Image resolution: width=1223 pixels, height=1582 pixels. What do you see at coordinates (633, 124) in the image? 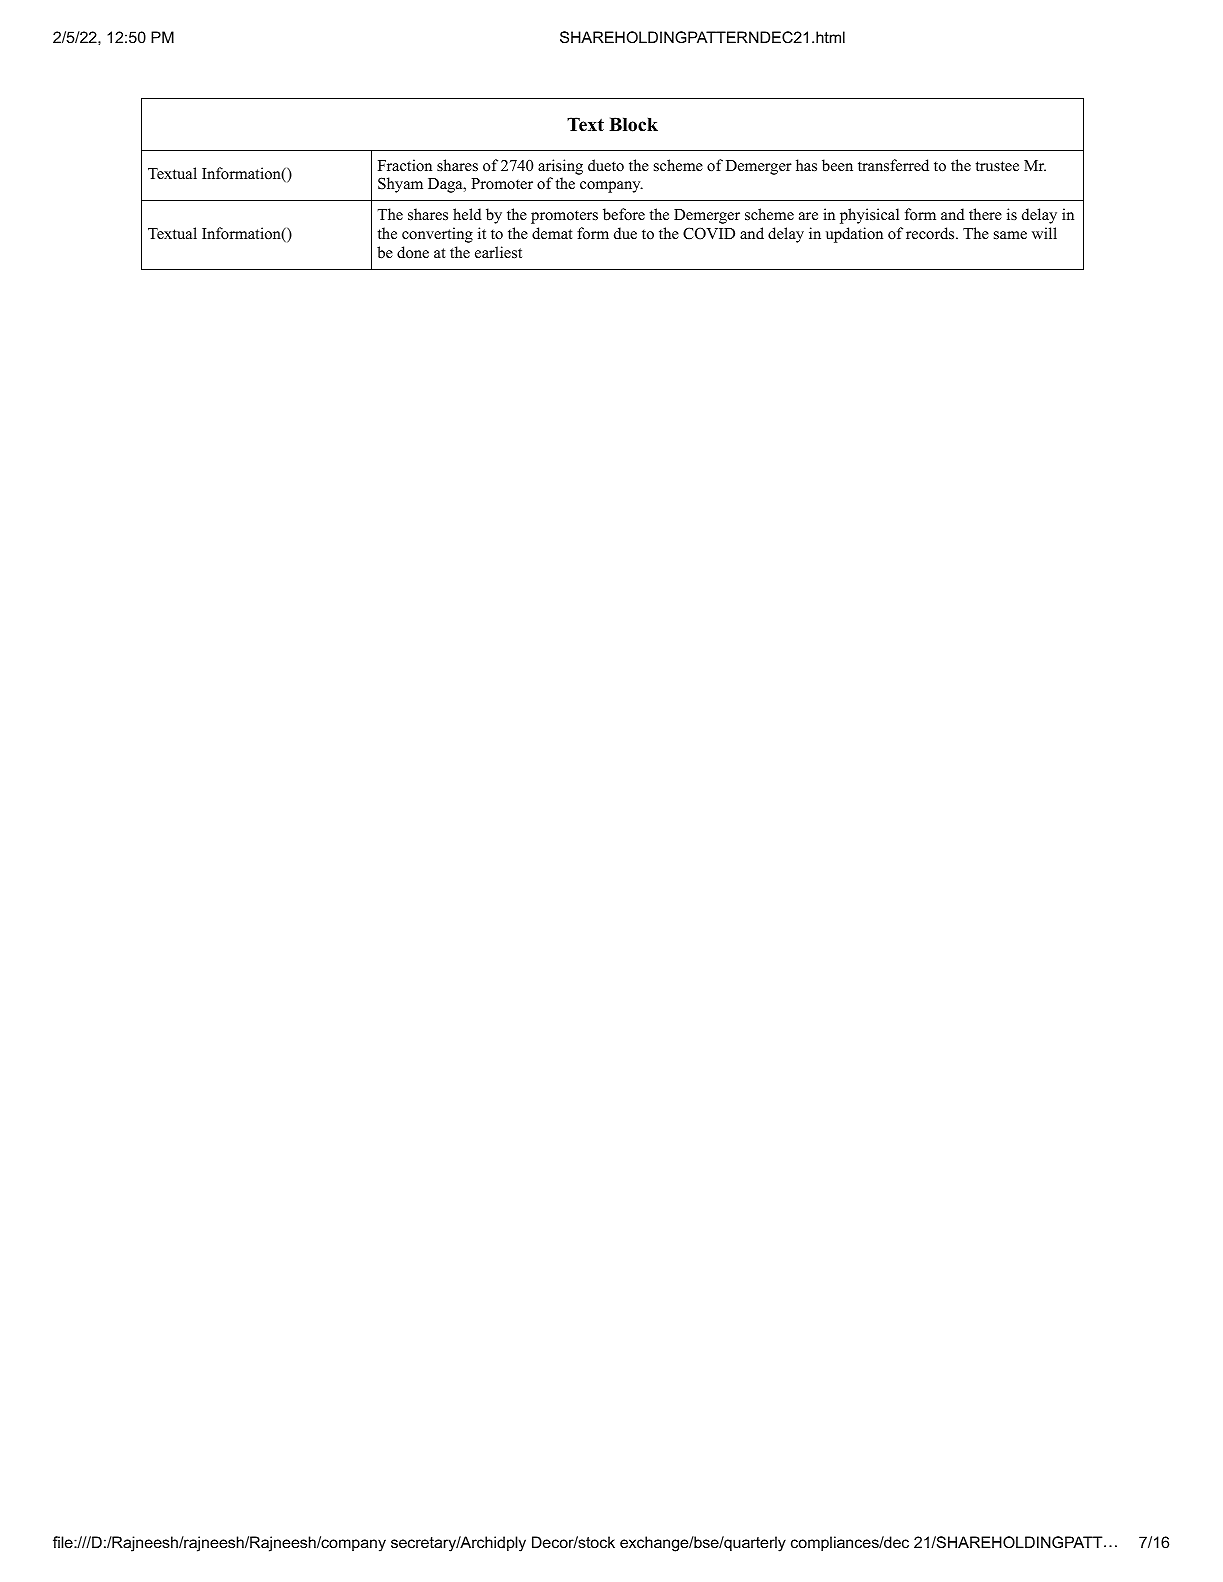
I see `Block` at bounding box center [633, 124].
